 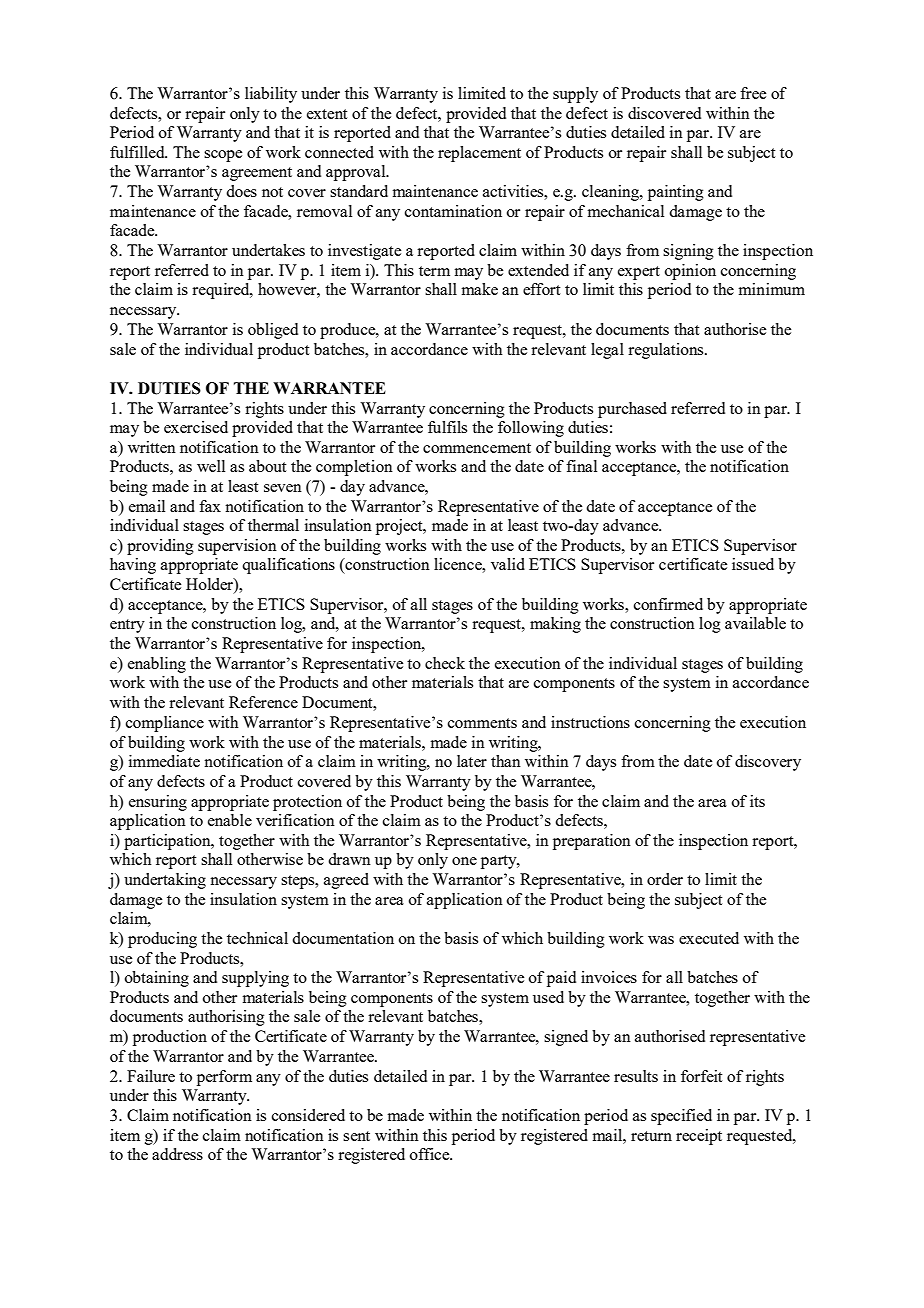 I want to click on confirmed, so click(x=668, y=604).
